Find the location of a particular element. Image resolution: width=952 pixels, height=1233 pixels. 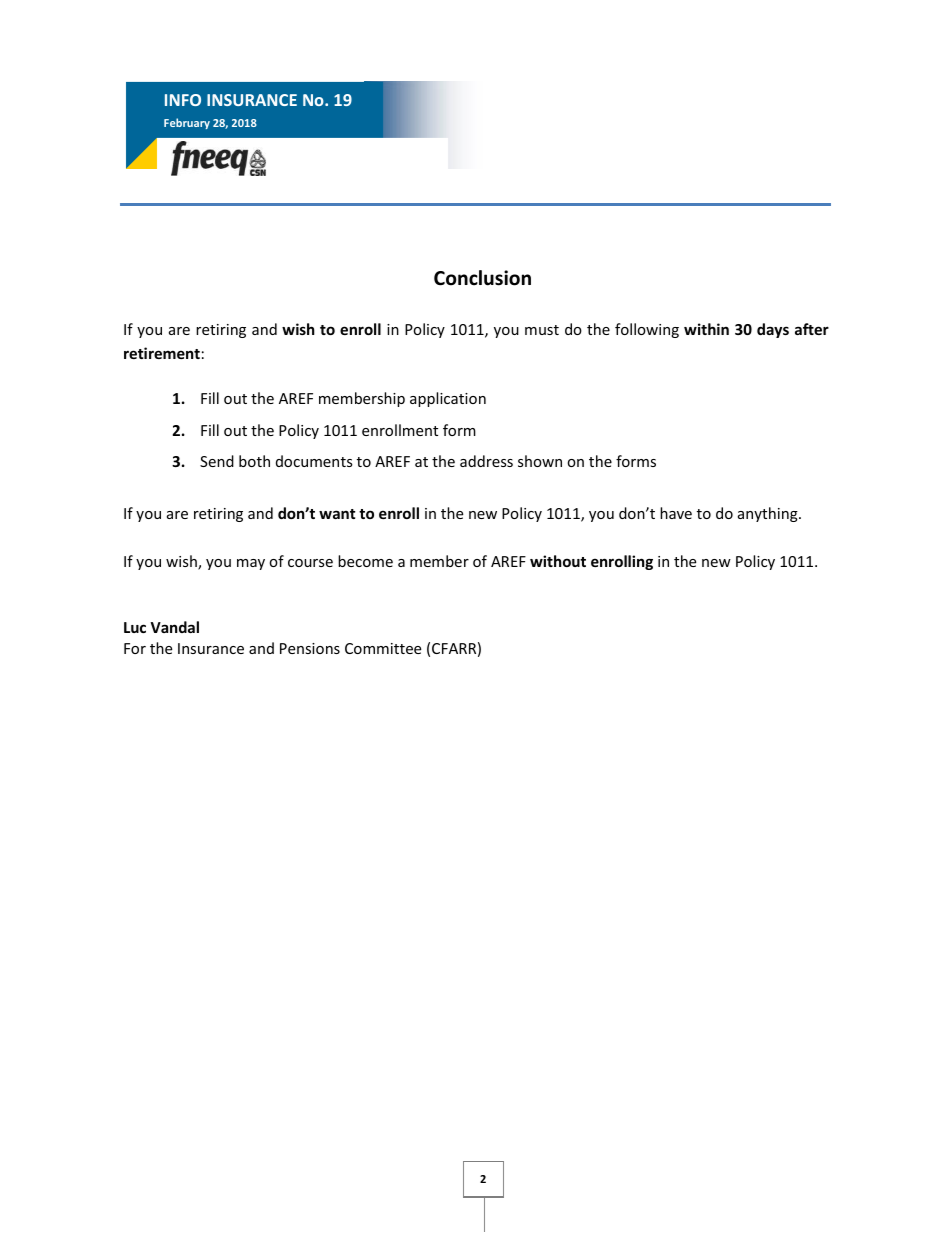

February is located at coordinates (187, 123).
